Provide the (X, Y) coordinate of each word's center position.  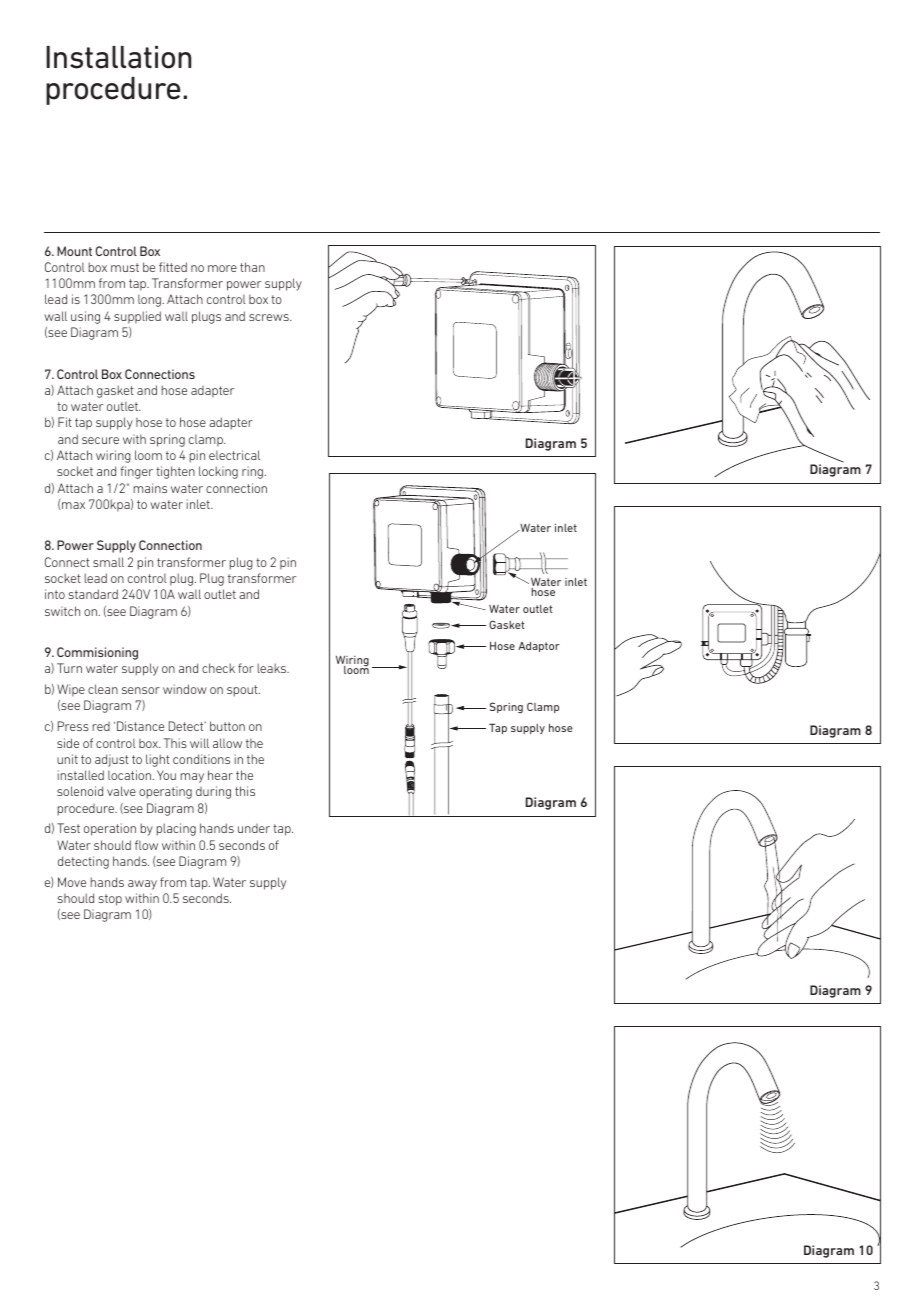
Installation (118, 57)
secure (100, 440)
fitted (173, 267)
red (101, 726)
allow (227, 743)
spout (243, 691)
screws (270, 317)
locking (218, 472)
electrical (234, 455)
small (108, 562)
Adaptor (539, 646)
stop (110, 900)
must (125, 267)
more (222, 268)
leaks (273, 668)
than (252, 267)
